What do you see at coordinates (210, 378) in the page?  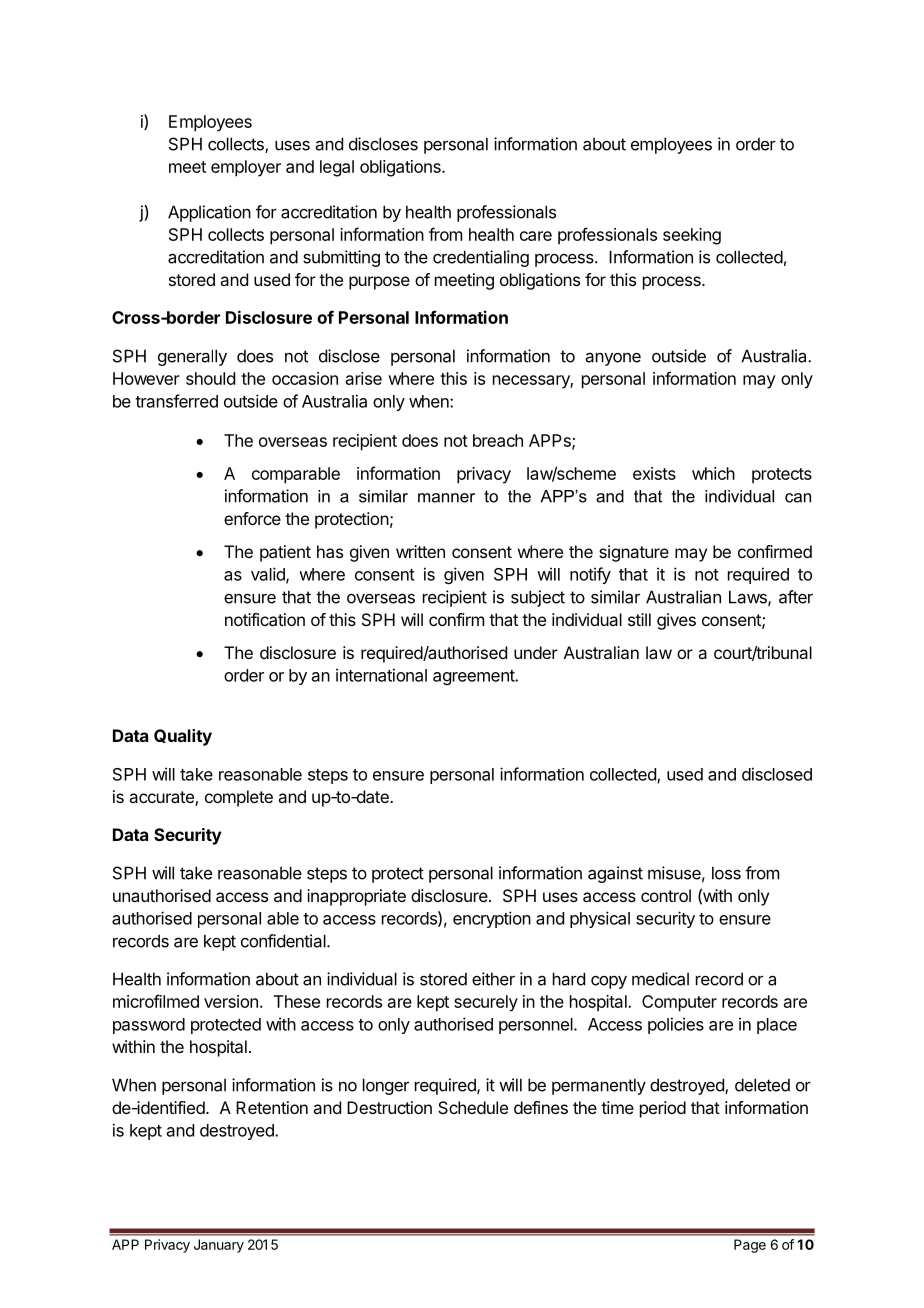 I see `should` at bounding box center [210, 378].
